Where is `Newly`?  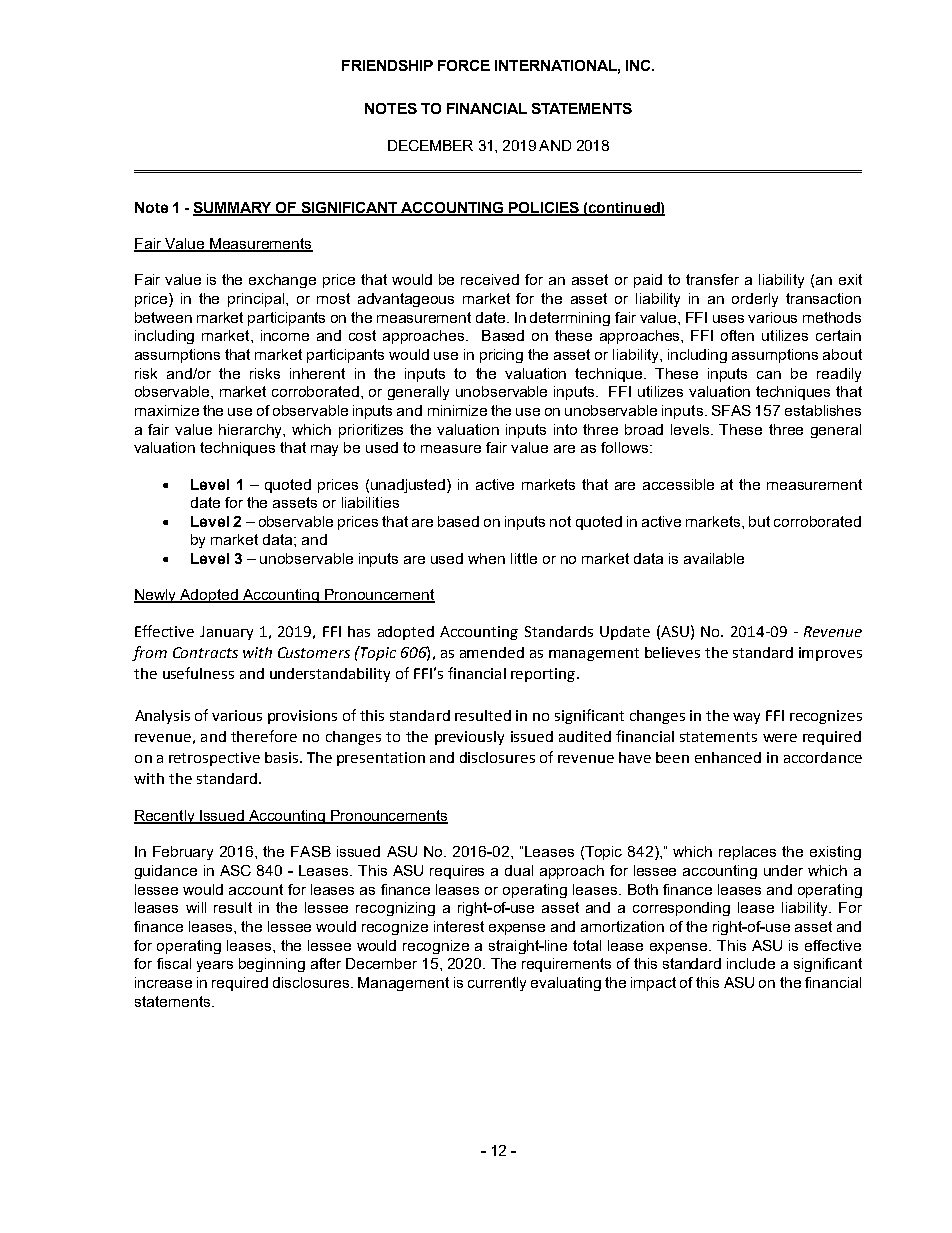 Newly is located at coordinates (156, 596).
